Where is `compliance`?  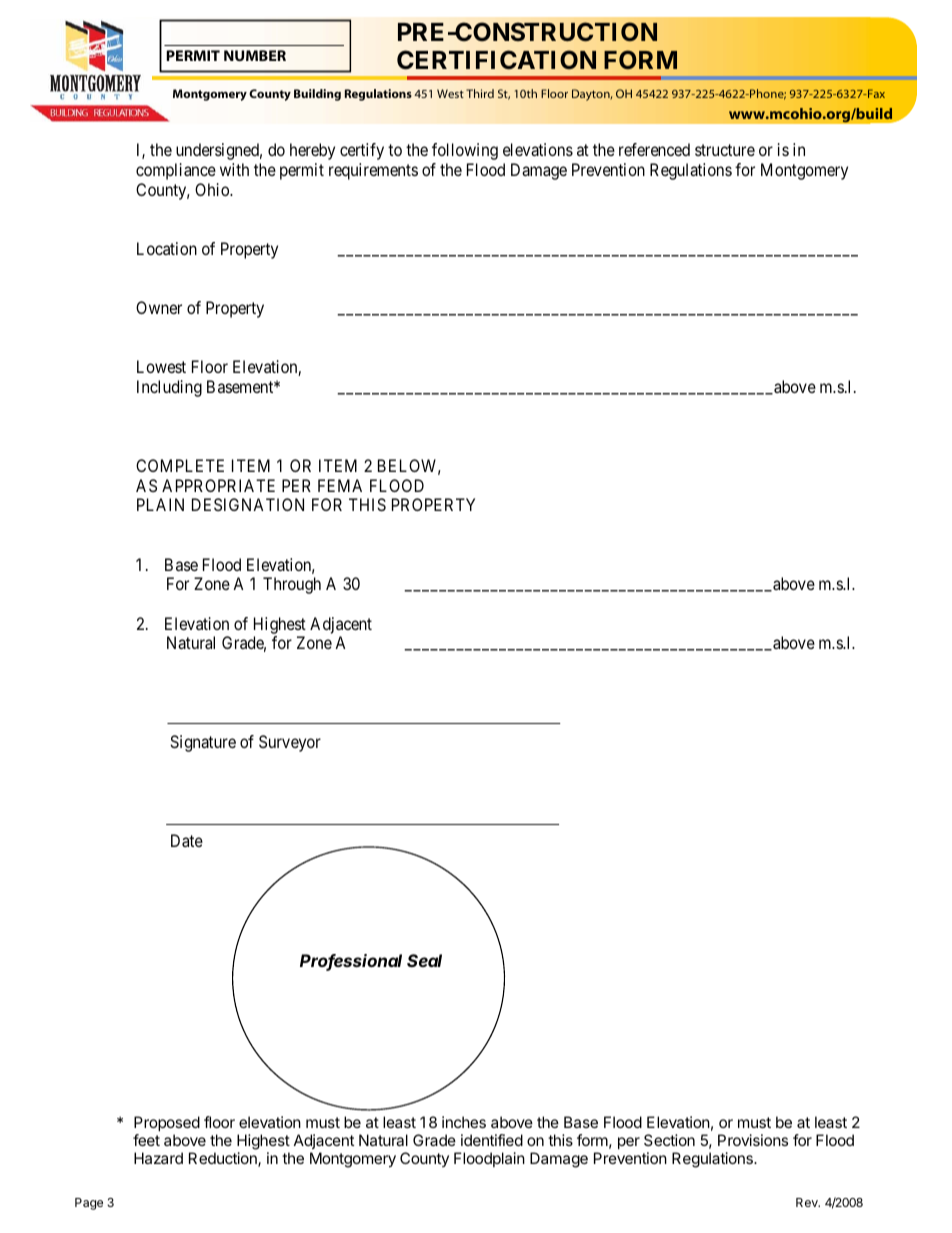 compliance is located at coordinates (176, 171).
